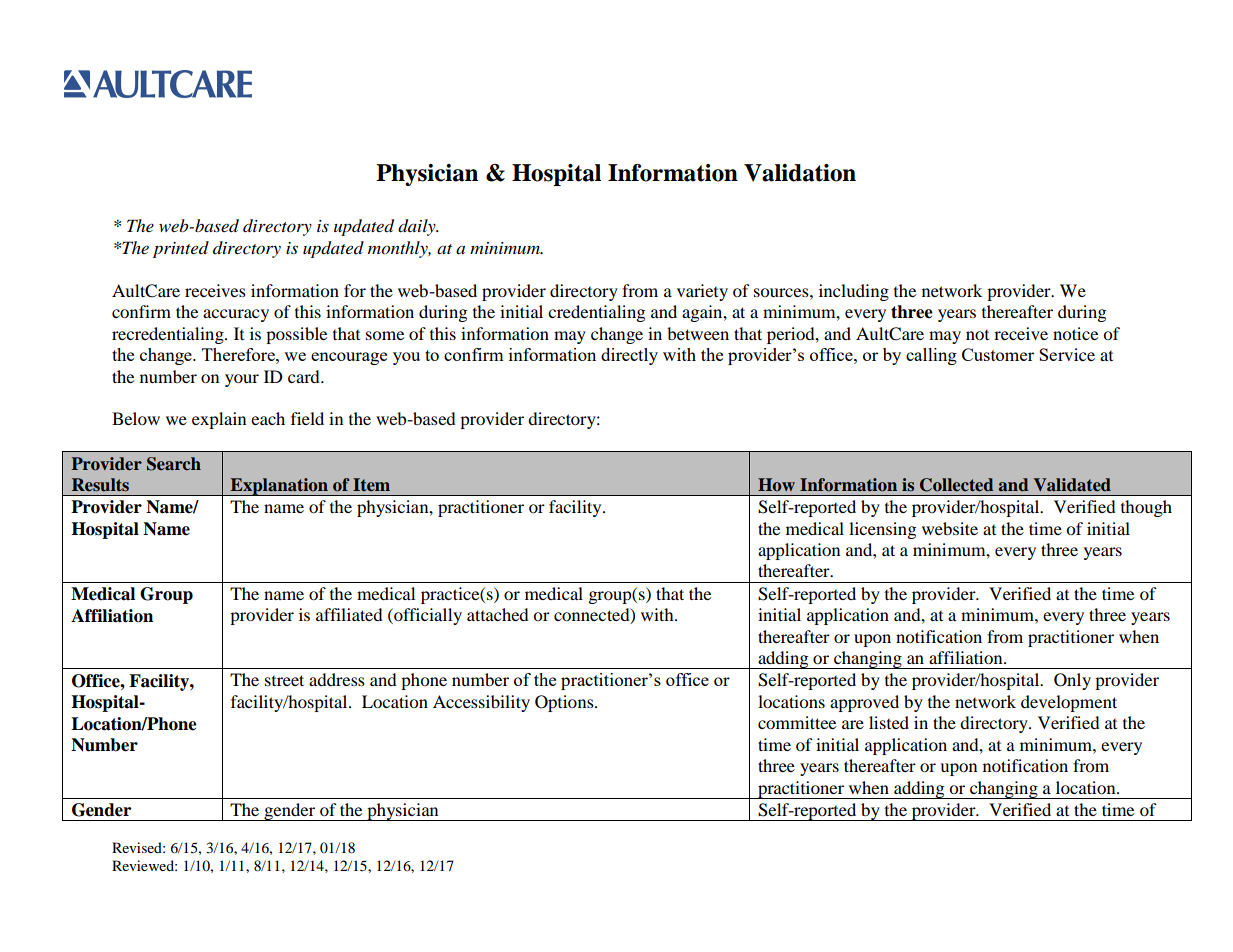 The width and height of the image is (1233, 952). What do you see at coordinates (1075, 333) in the image?
I see `notice` at bounding box center [1075, 333].
